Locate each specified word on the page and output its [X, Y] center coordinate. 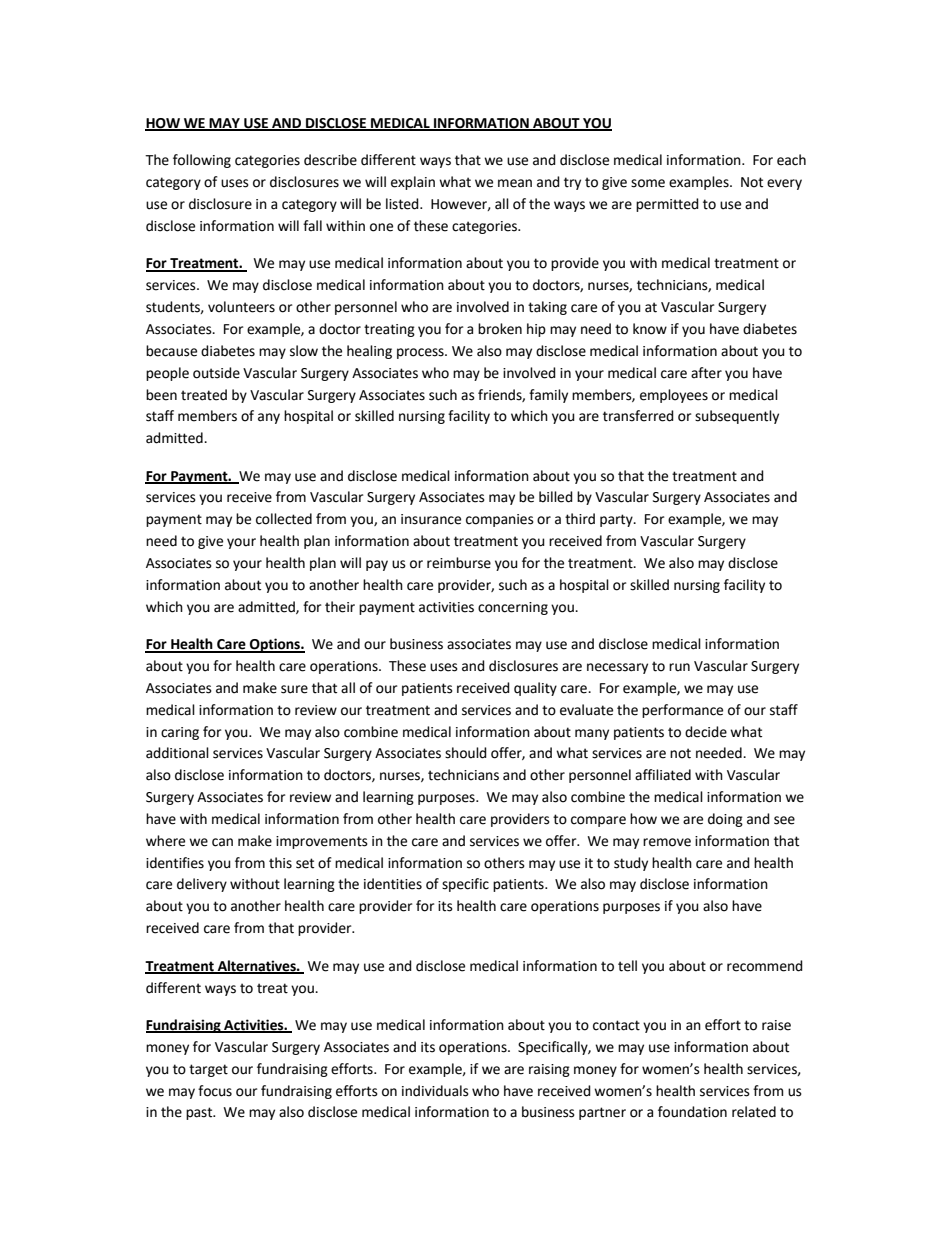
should [466, 753]
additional [177, 753]
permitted [667, 205]
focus [215, 1091]
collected [284, 519]
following [202, 161]
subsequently [737, 417]
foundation [692, 1112]
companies [500, 520]
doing [725, 820]
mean [515, 183]
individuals [435, 1091]
